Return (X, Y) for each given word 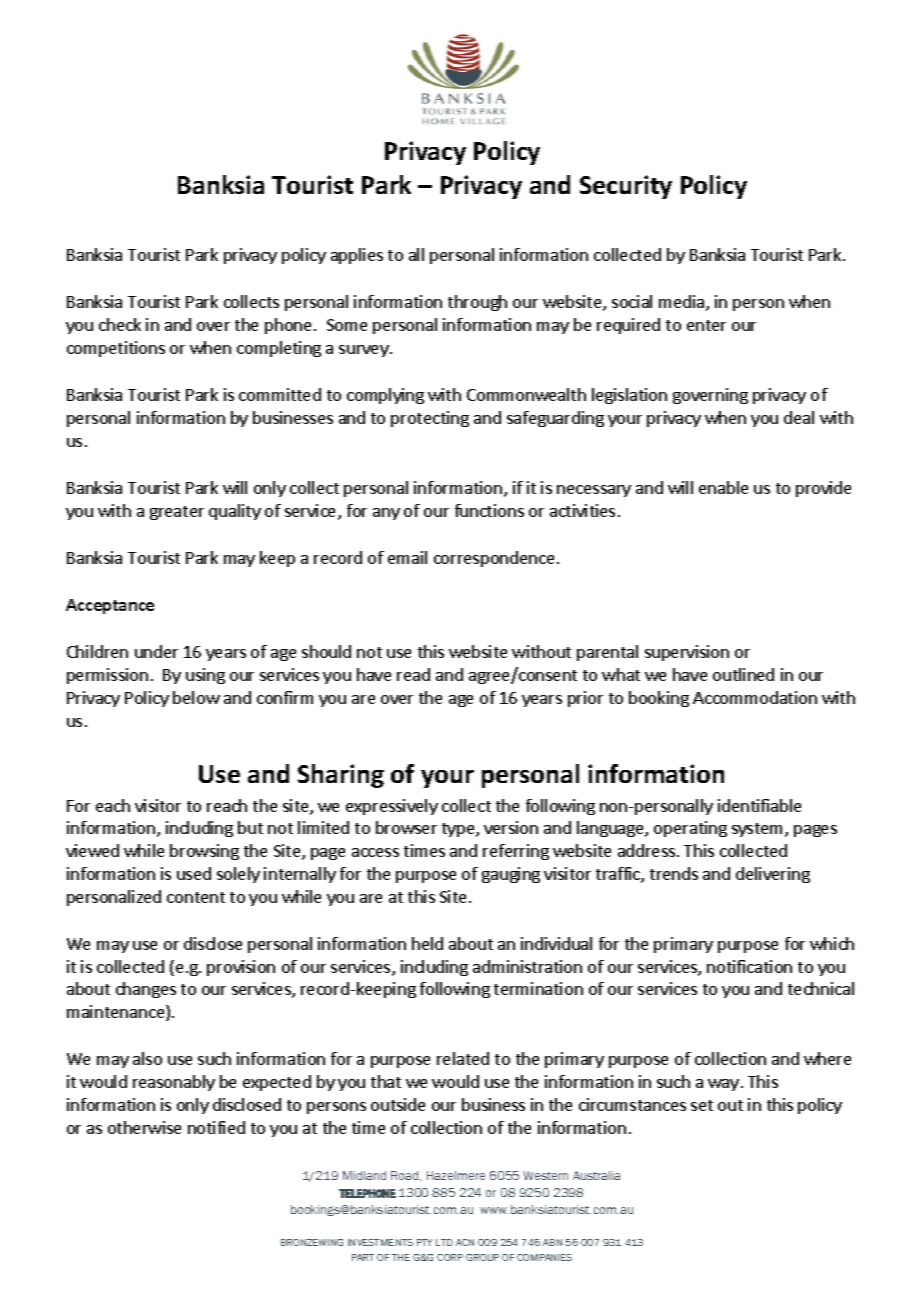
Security (626, 187)
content (196, 897)
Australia (596, 1175)
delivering (773, 875)
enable (723, 487)
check (120, 324)
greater (177, 513)
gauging (511, 875)
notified (216, 1127)
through (477, 303)
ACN (465, 1242)
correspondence (494, 559)
